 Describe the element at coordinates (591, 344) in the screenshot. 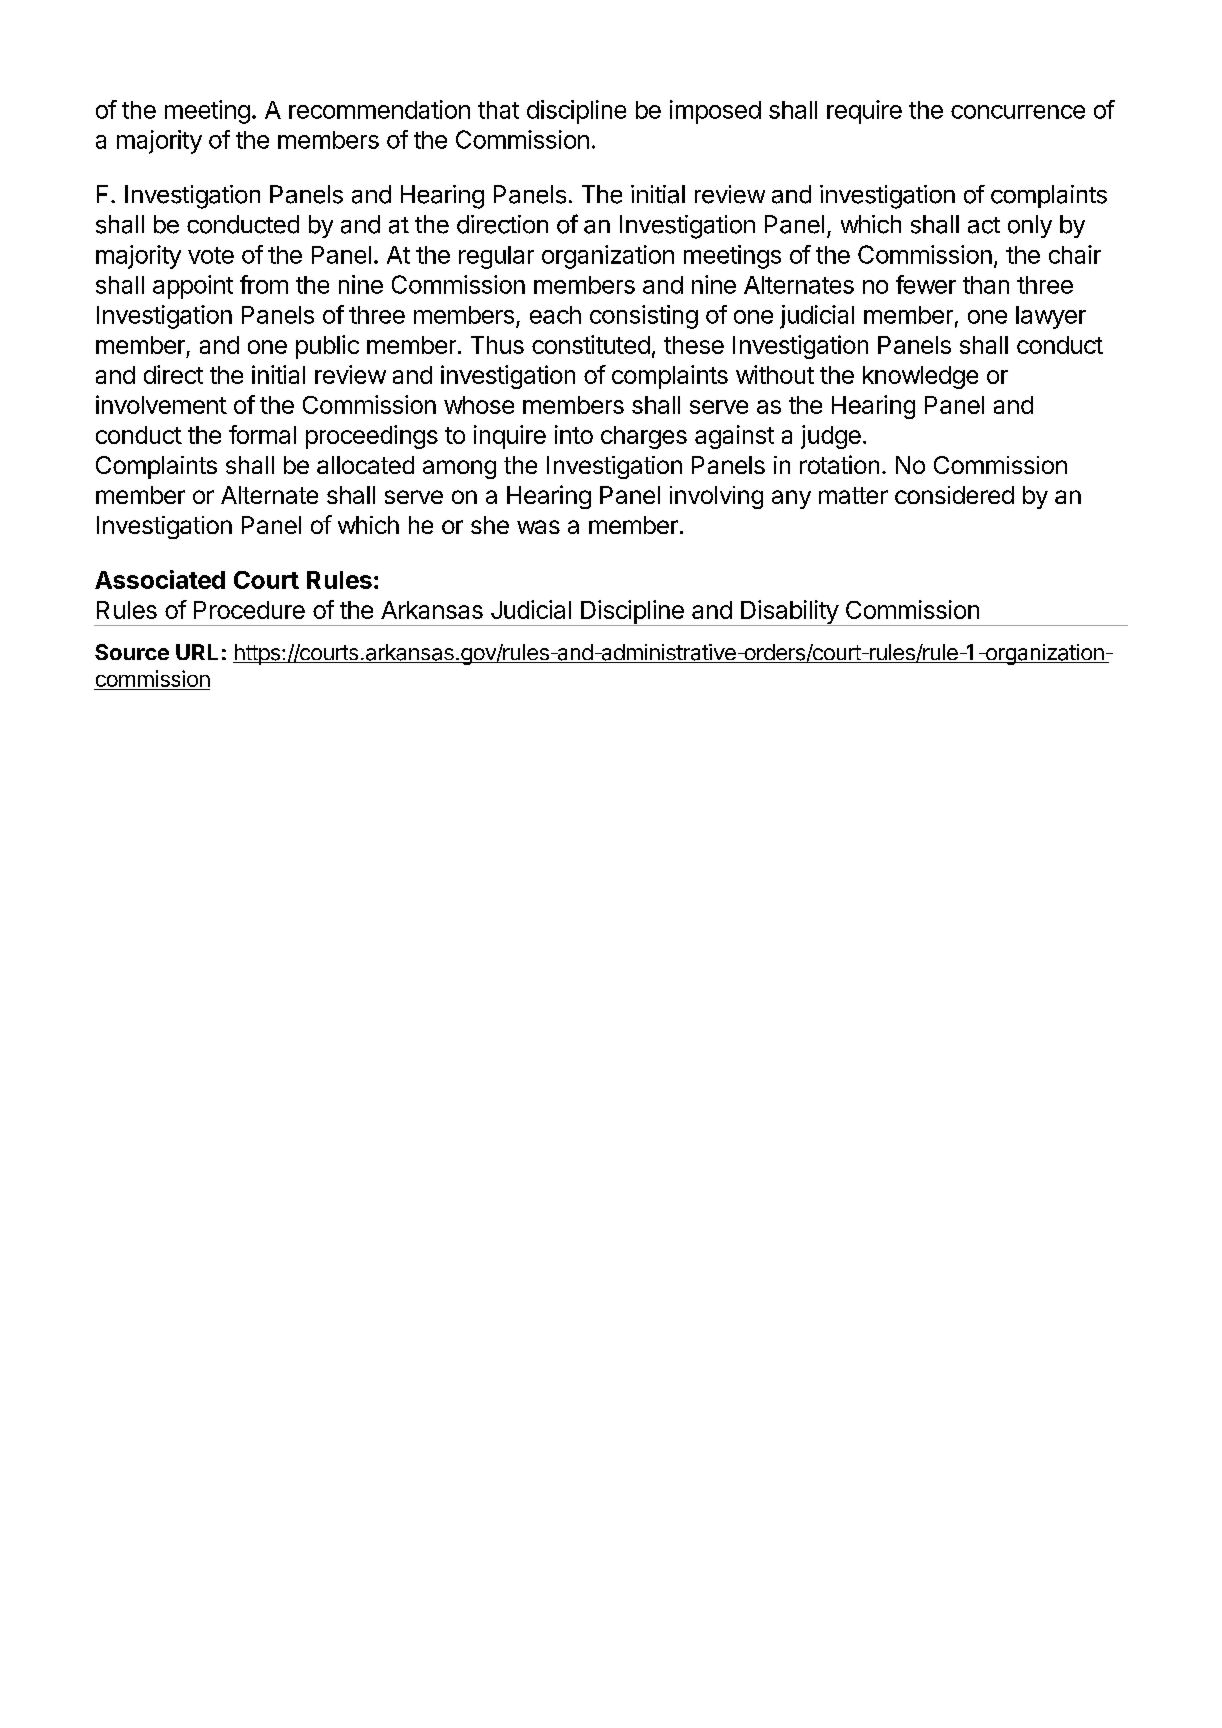

I see `constituted` at that location.
